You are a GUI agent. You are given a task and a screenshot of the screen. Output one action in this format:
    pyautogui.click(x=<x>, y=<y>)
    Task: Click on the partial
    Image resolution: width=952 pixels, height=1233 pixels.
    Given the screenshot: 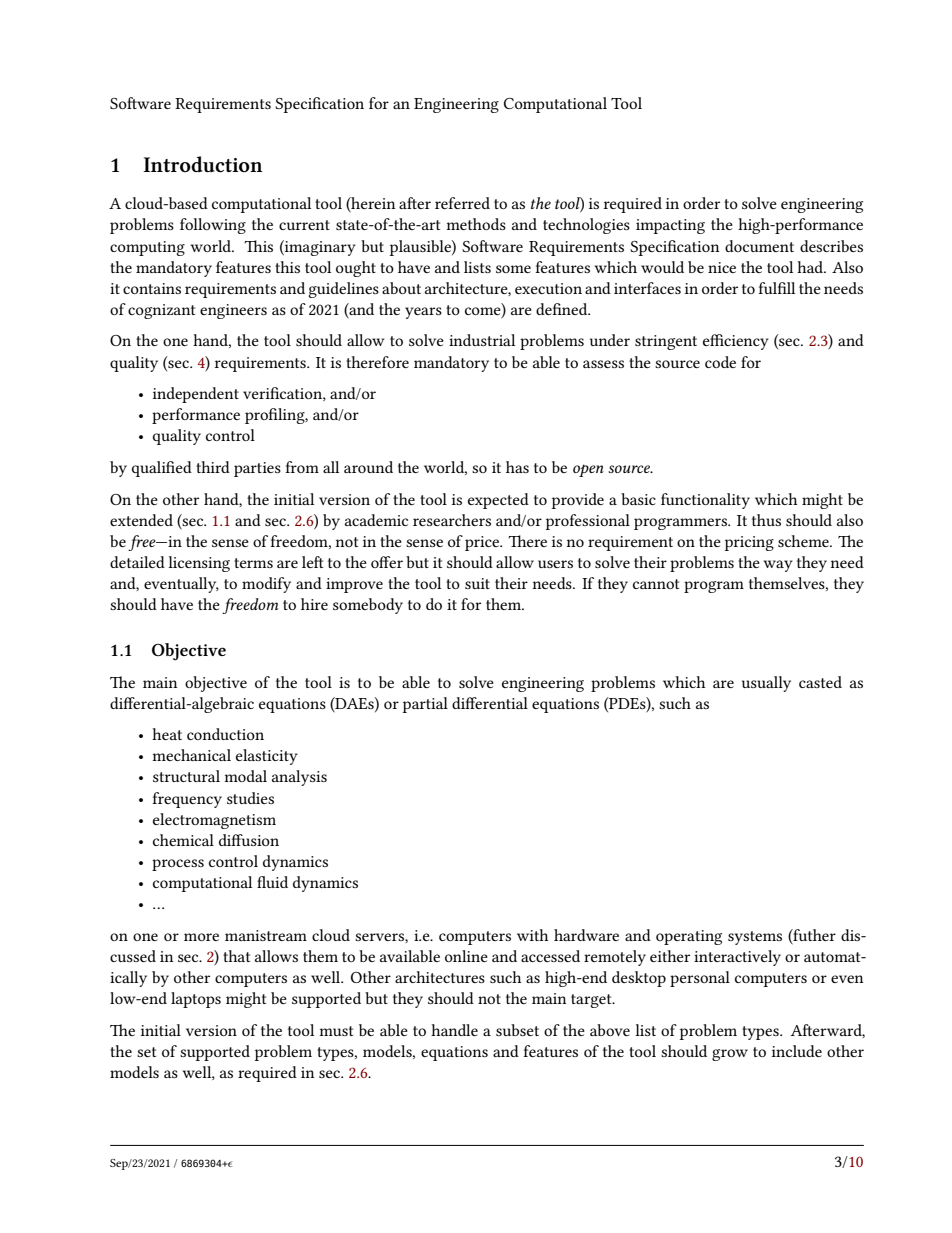 What is the action you would take?
    pyautogui.click(x=425, y=705)
